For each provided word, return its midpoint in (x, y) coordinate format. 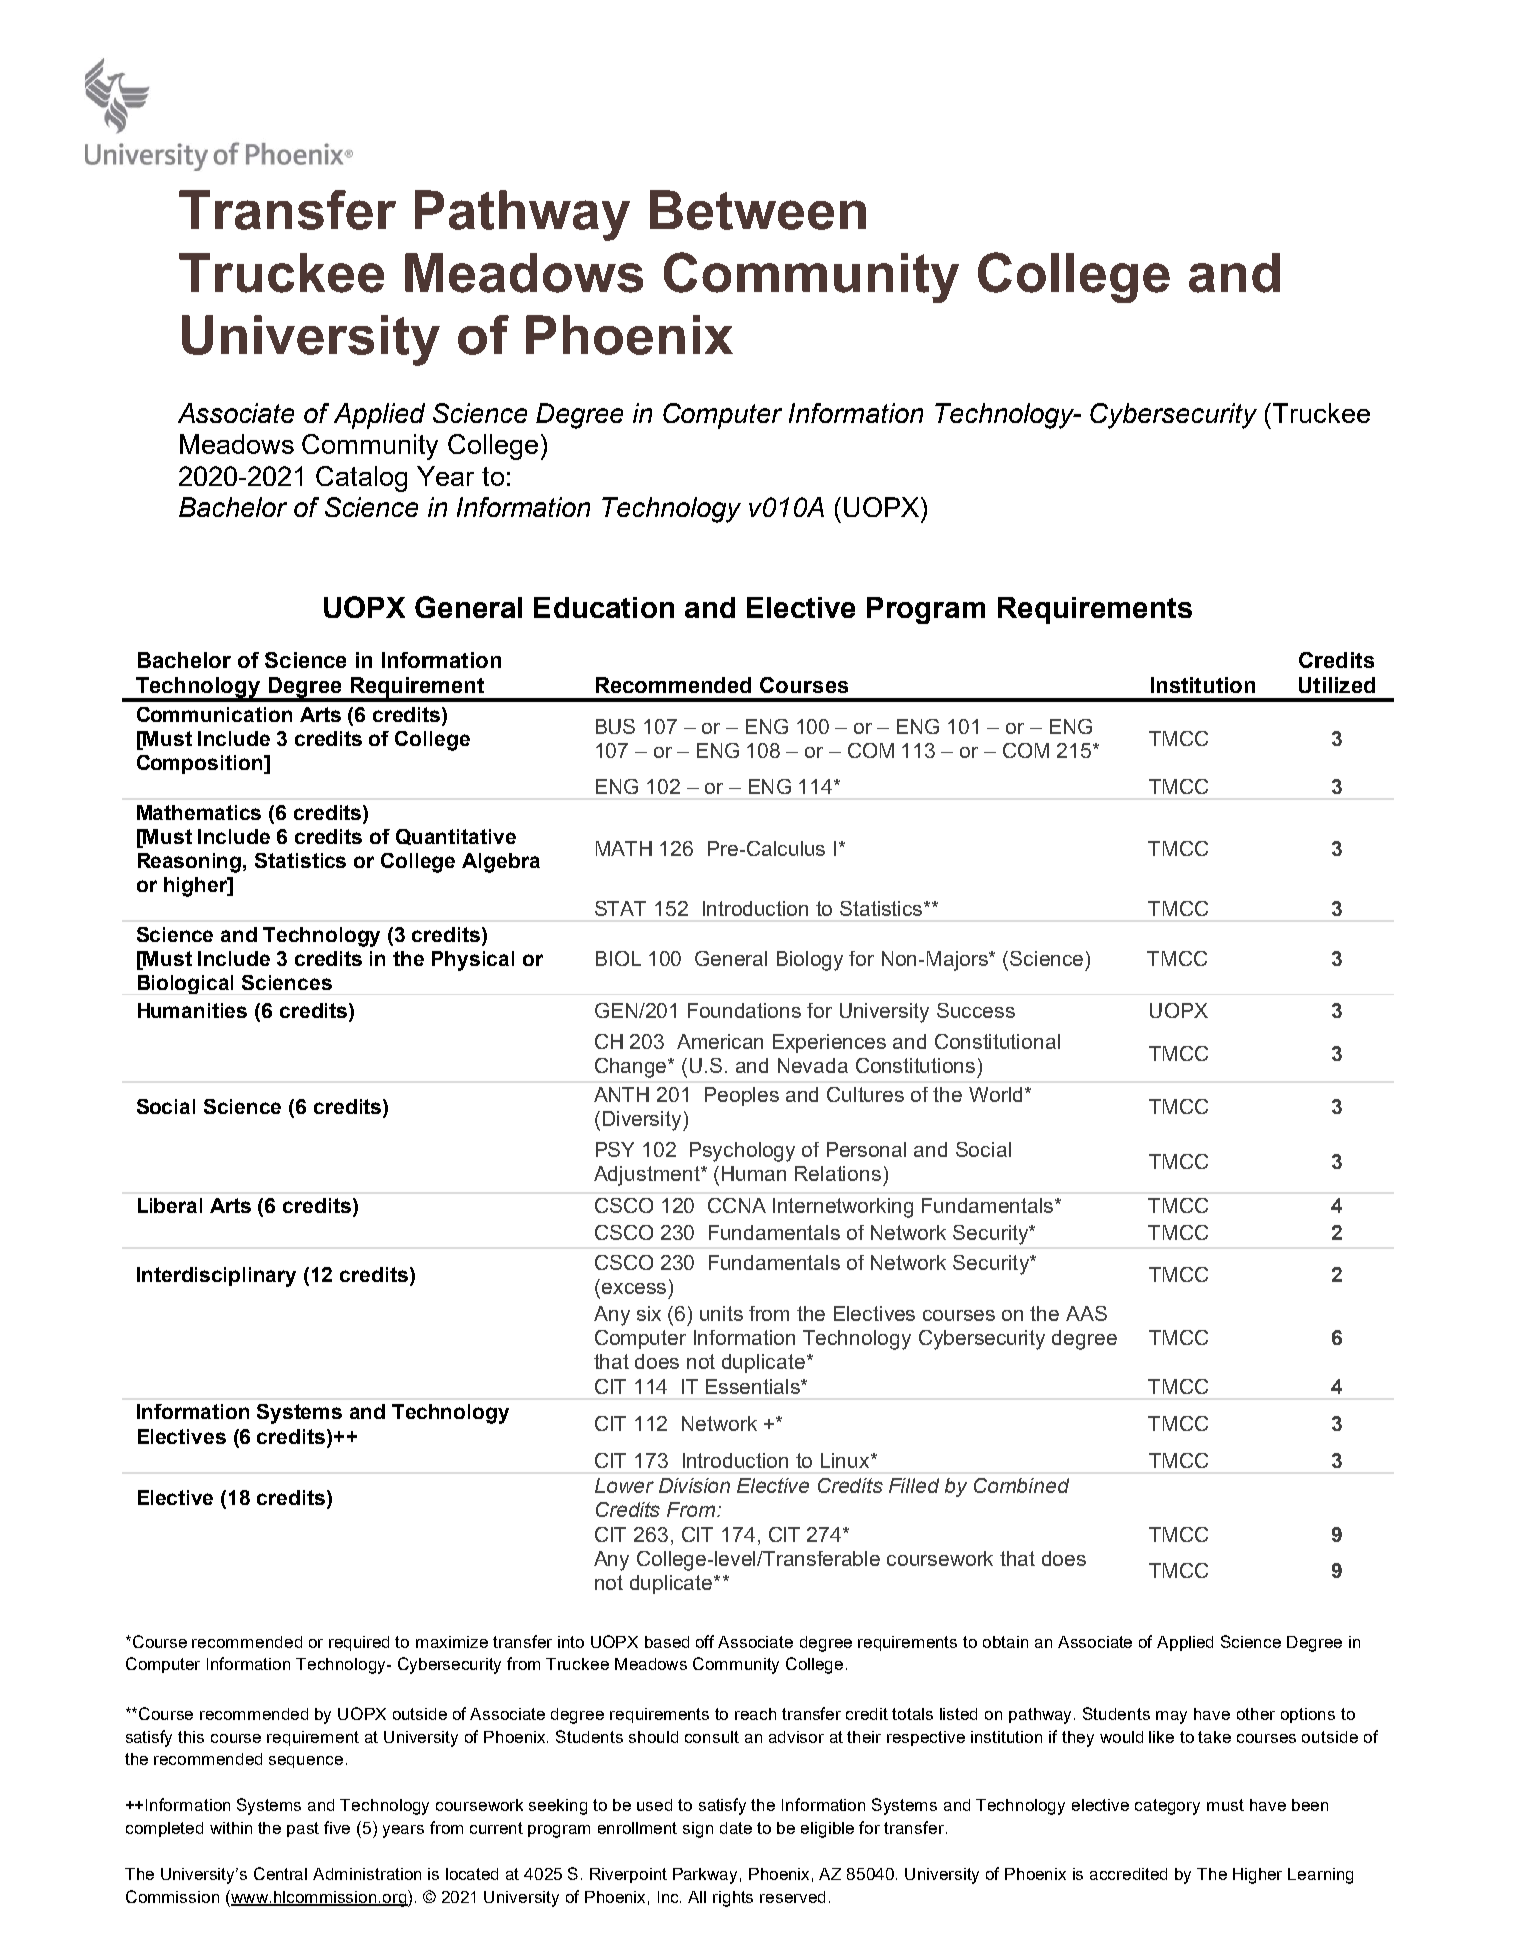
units (721, 1313)
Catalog (361, 479)
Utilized (1337, 685)
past (303, 1829)
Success (976, 1010)
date (736, 1828)
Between (758, 210)
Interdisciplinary (216, 1277)
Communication (214, 714)
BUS (615, 726)
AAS (1086, 1313)
